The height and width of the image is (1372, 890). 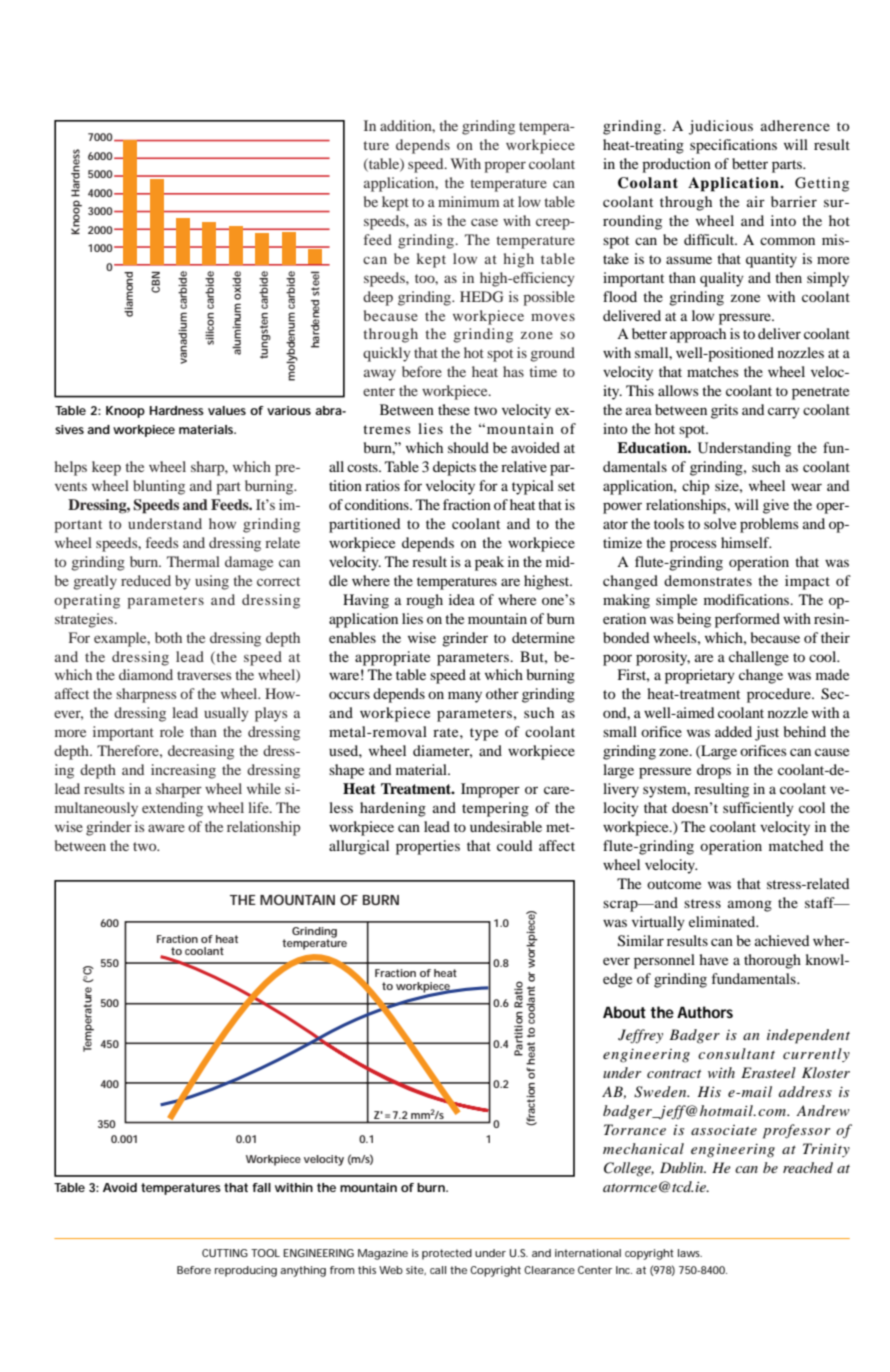 I want to click on minimum, so click(x=468, y=201).
